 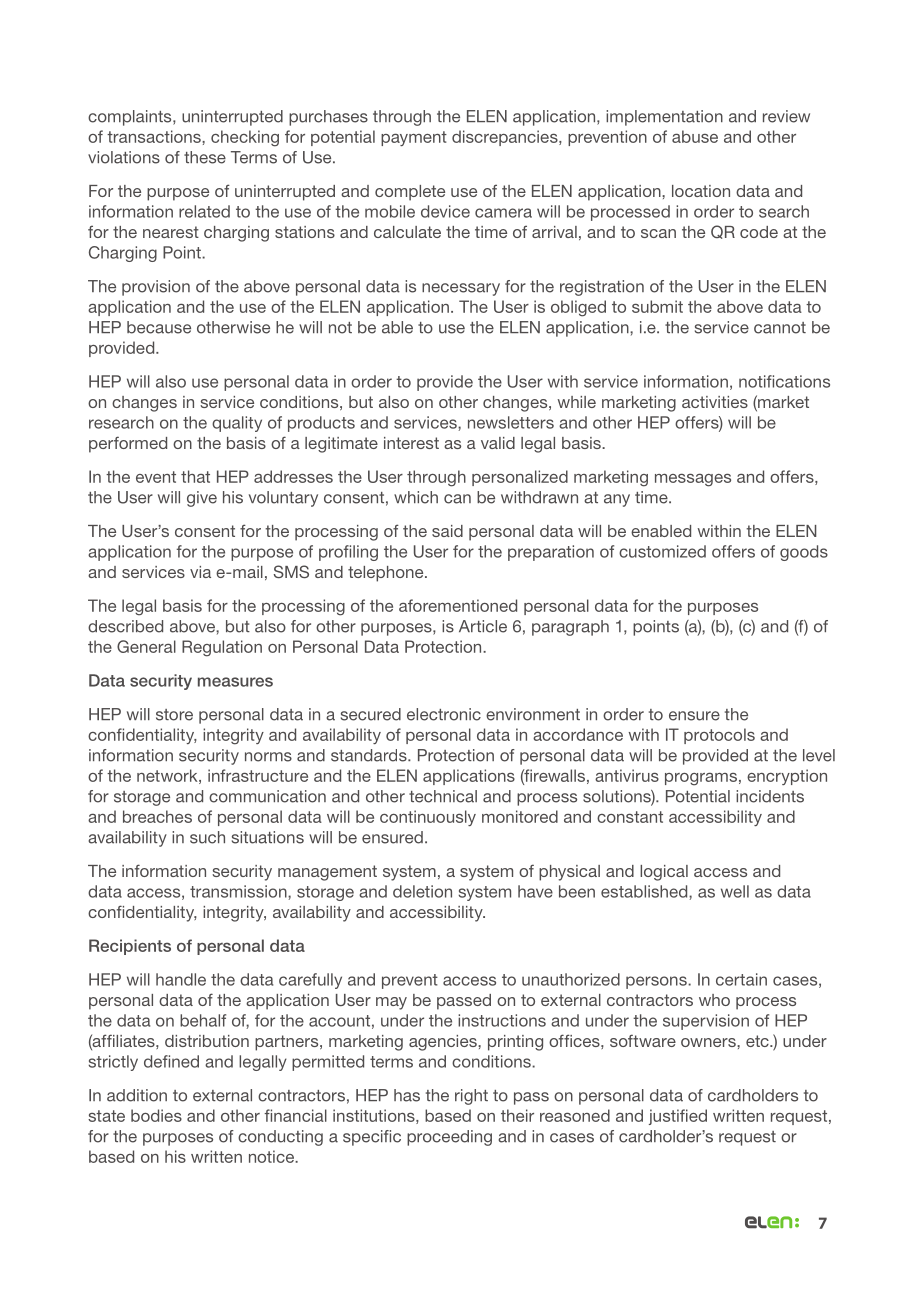 I want to click on deletion, so click(x=422, y=891).
